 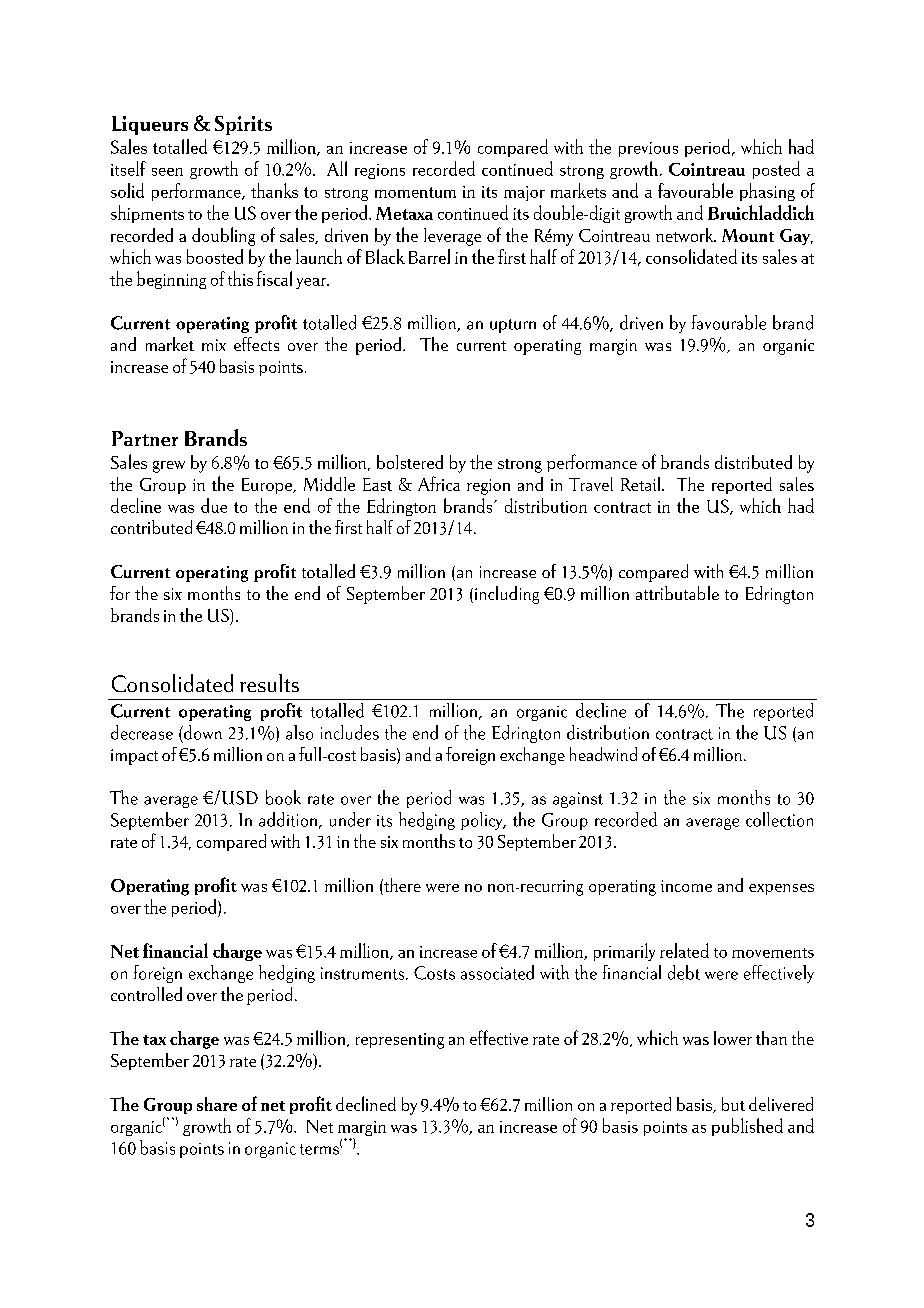 I want to click on posted, so click(x=776, y=170).
